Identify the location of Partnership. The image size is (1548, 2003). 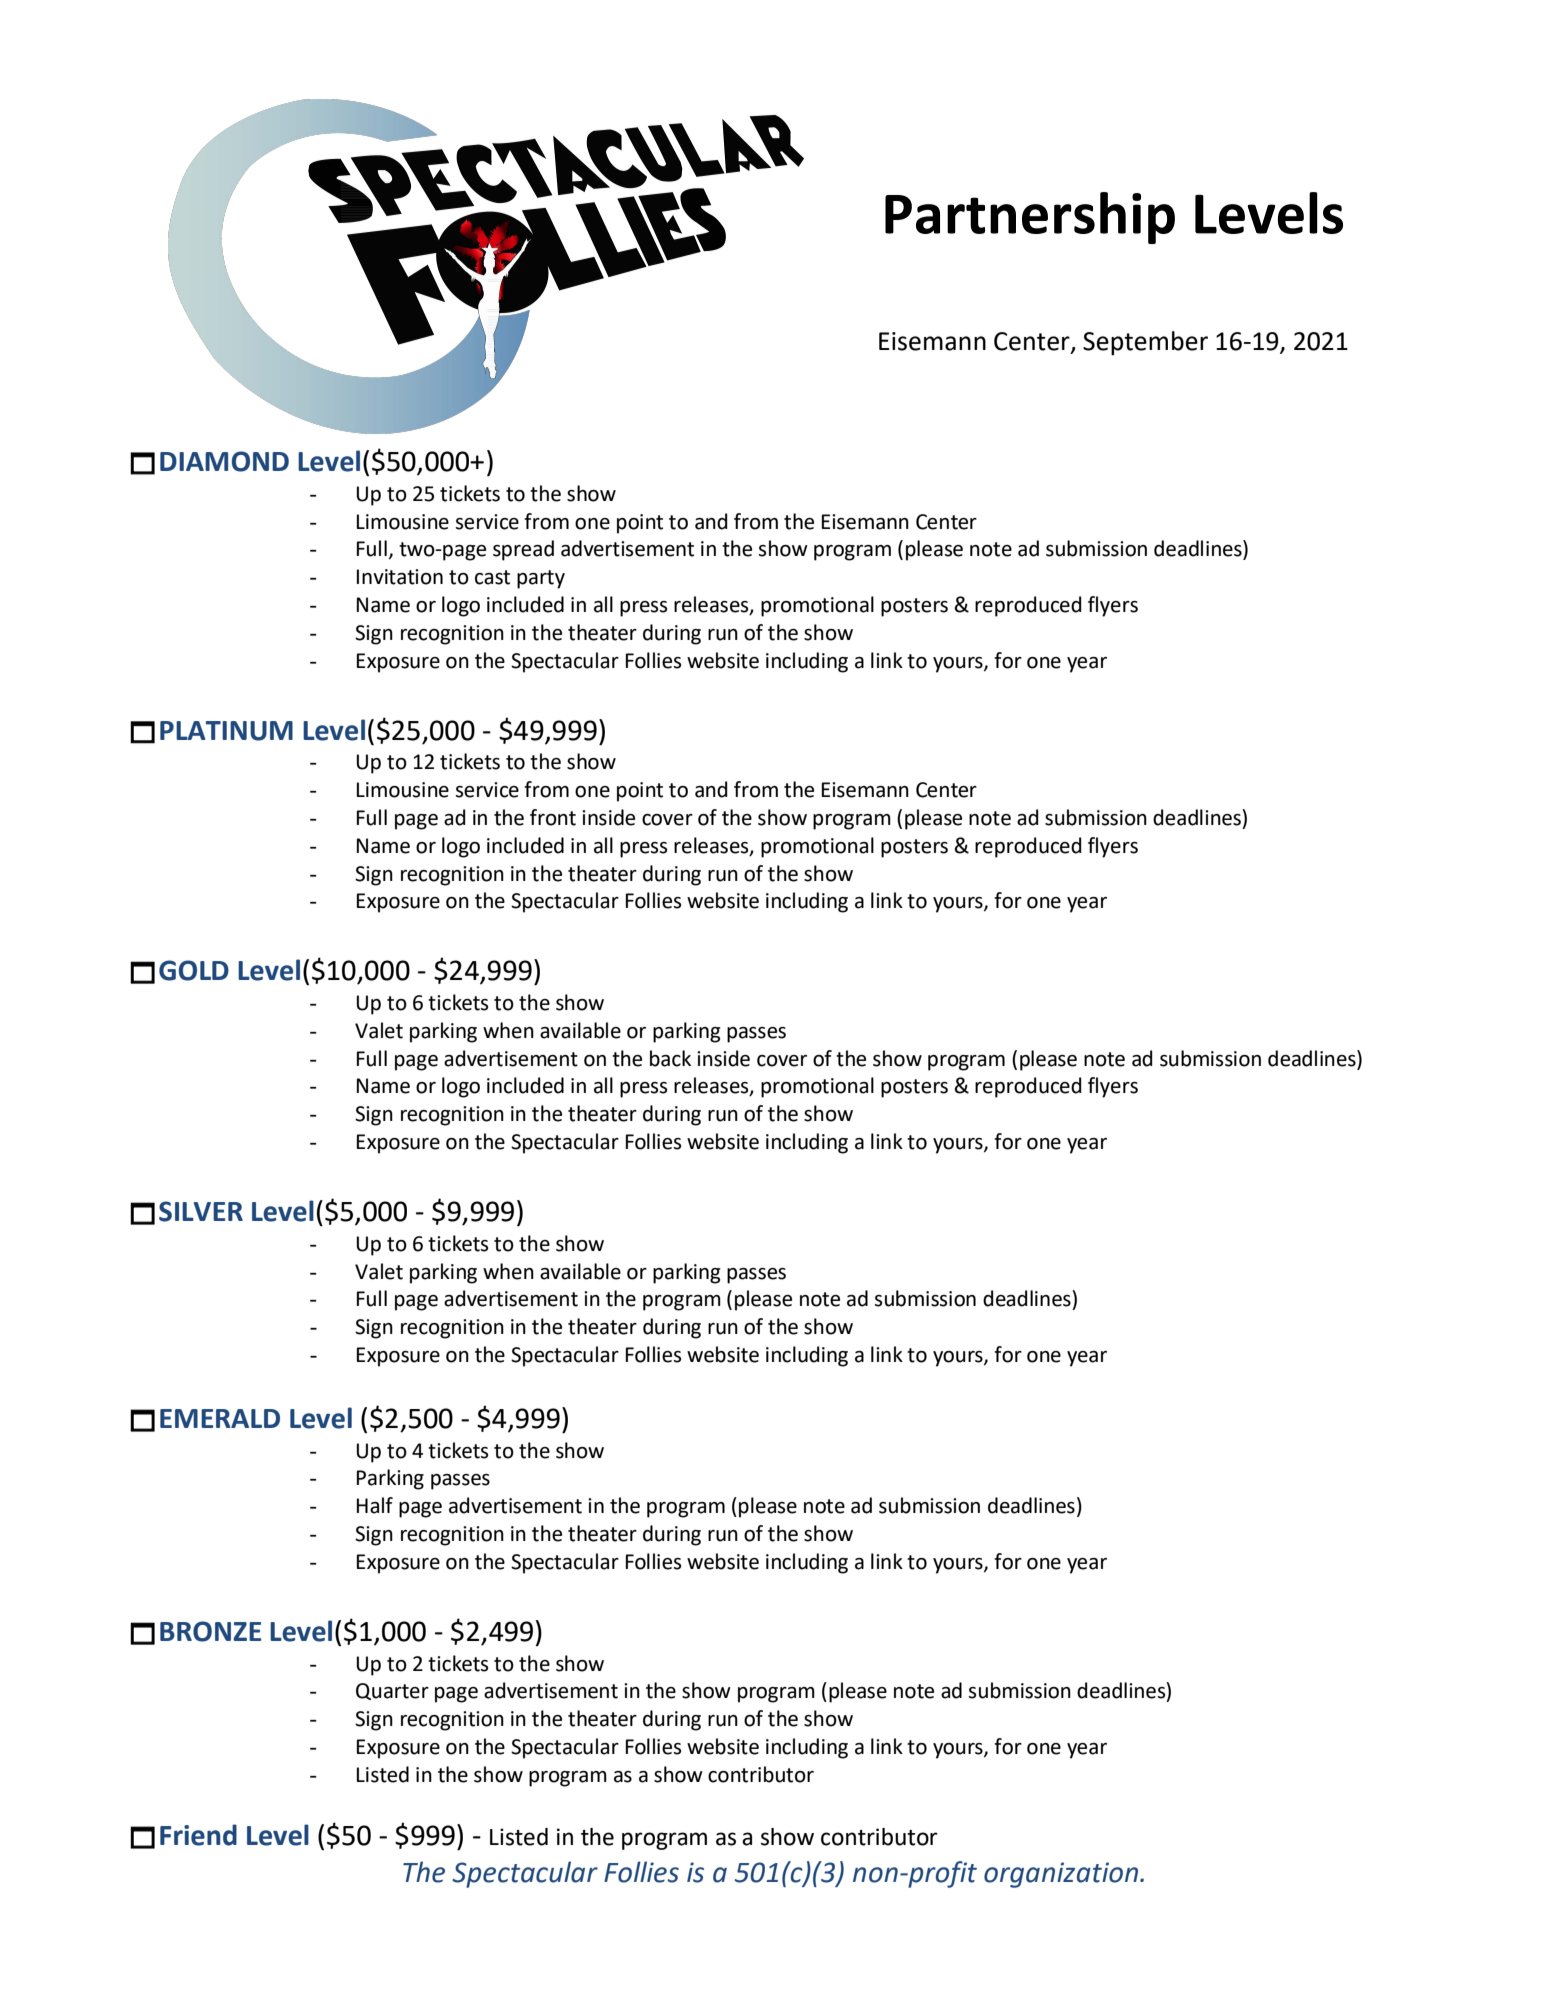
(1030, 218).
